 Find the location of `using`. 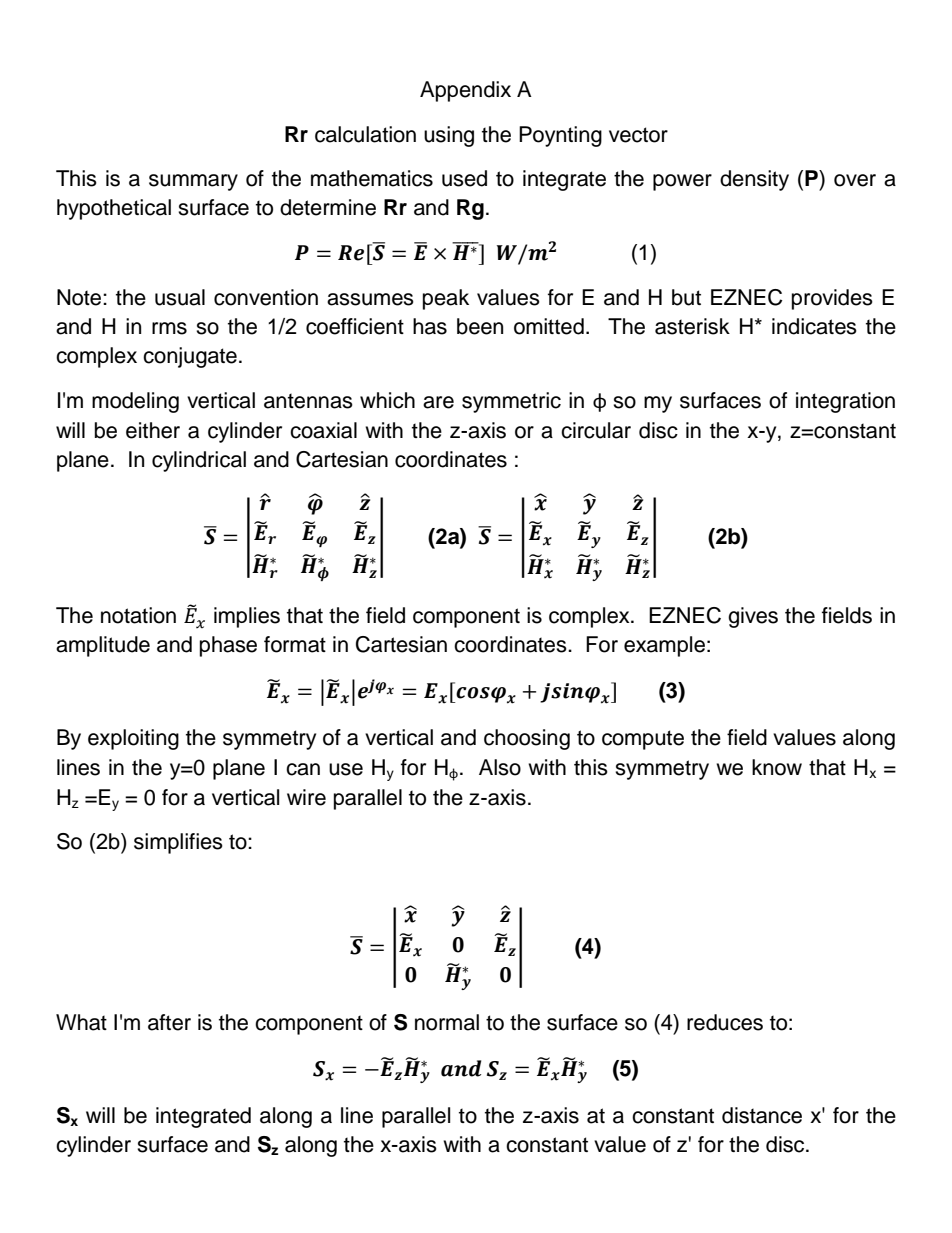

using is located at coordinates (449, 136).
